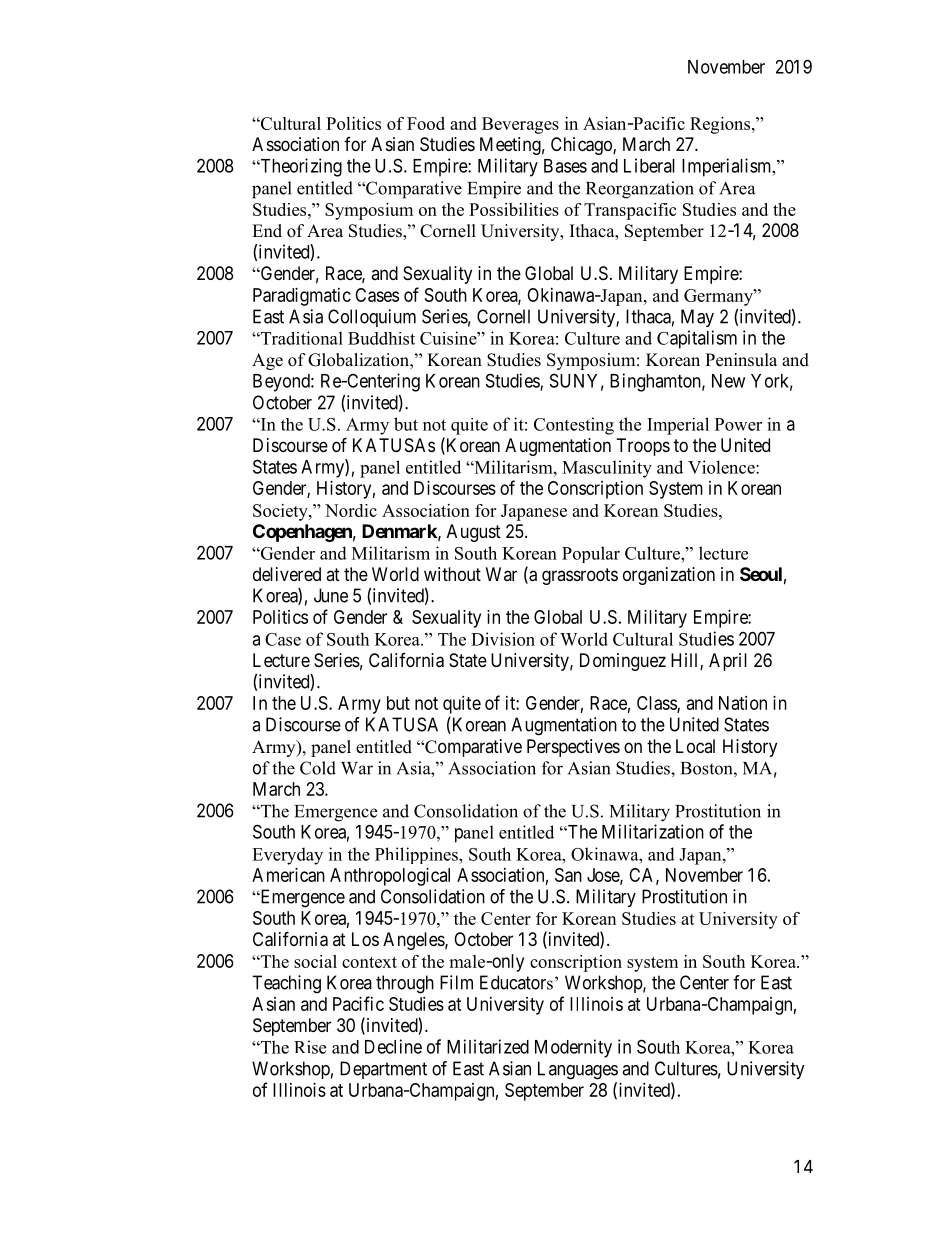  I want to click on organization, so click(669, 576).
